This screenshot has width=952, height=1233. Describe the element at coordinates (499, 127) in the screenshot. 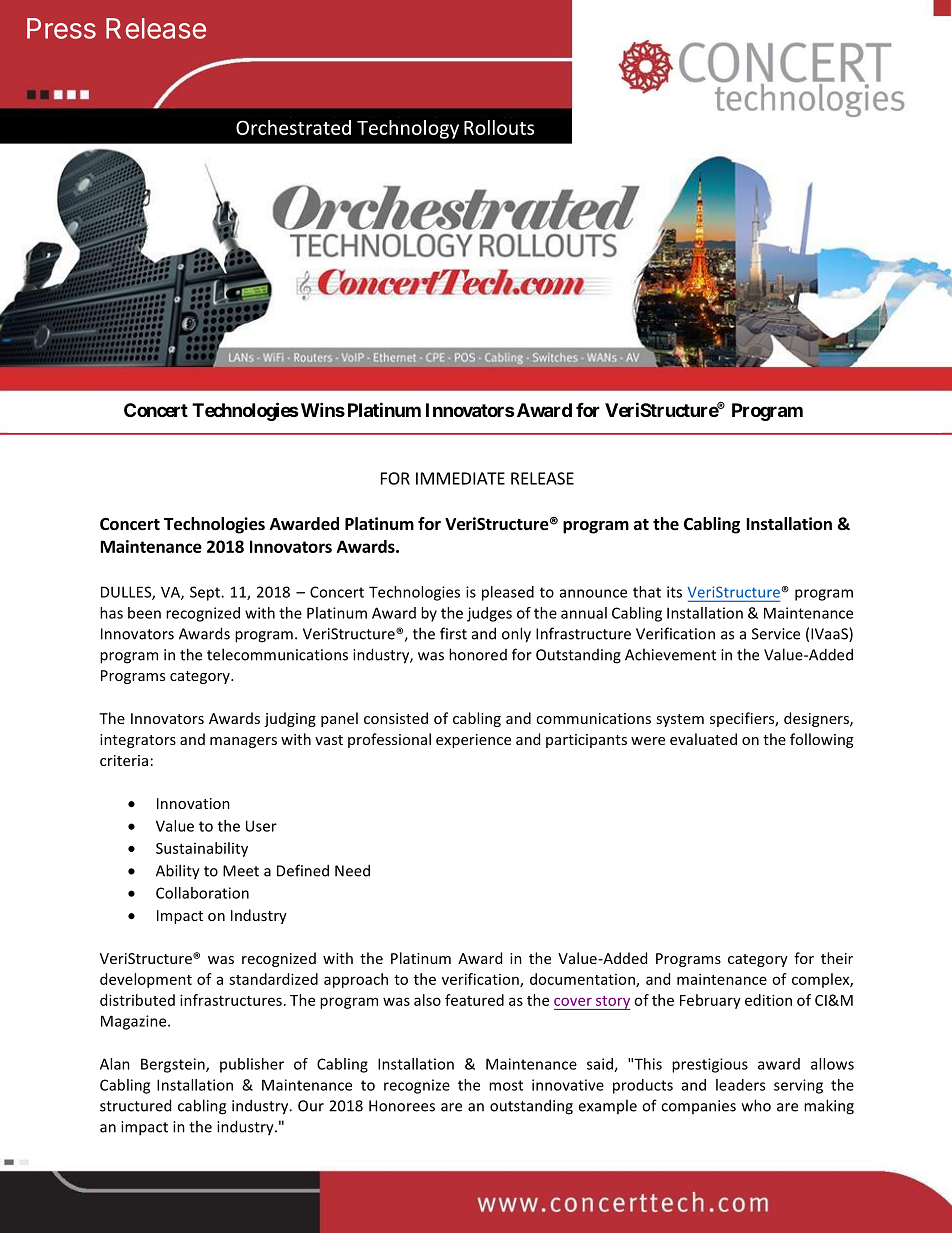

I see `Rollouts` at that location.
